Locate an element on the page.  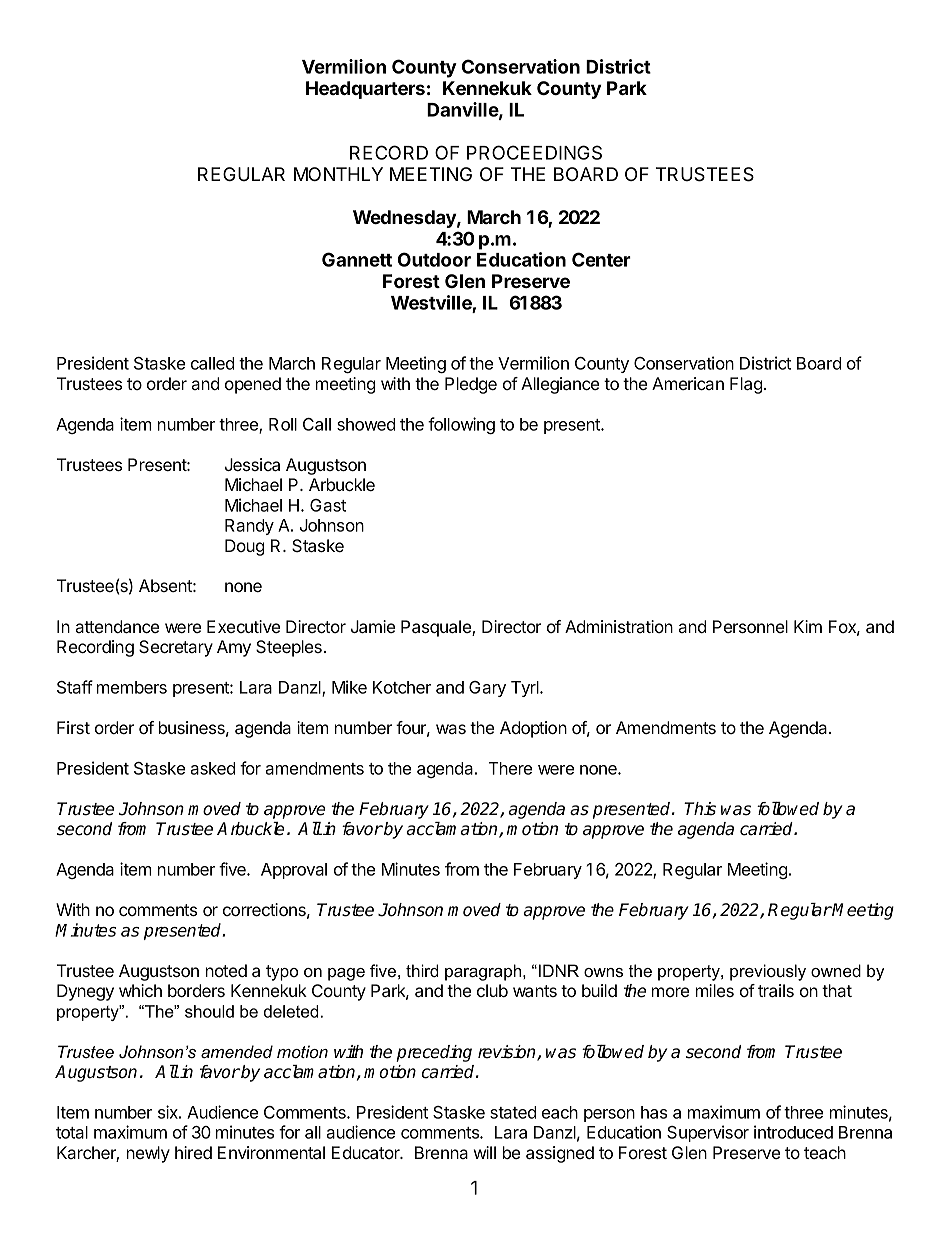
PROCEEDINGS is located at coordinates (534, 152).
